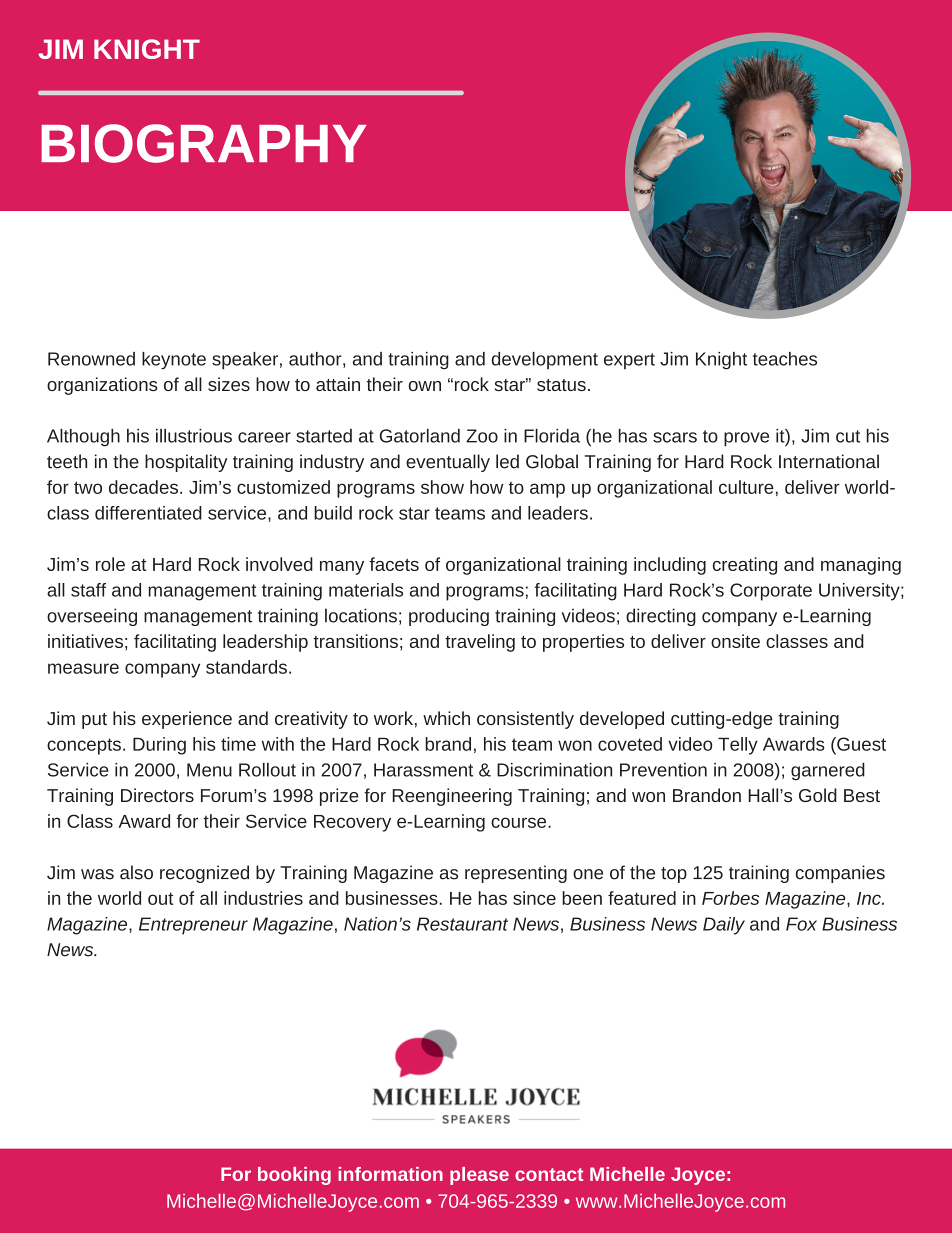  Describe the element at coordinates (545, 361) in the screenshot. I see `development` at that location.
